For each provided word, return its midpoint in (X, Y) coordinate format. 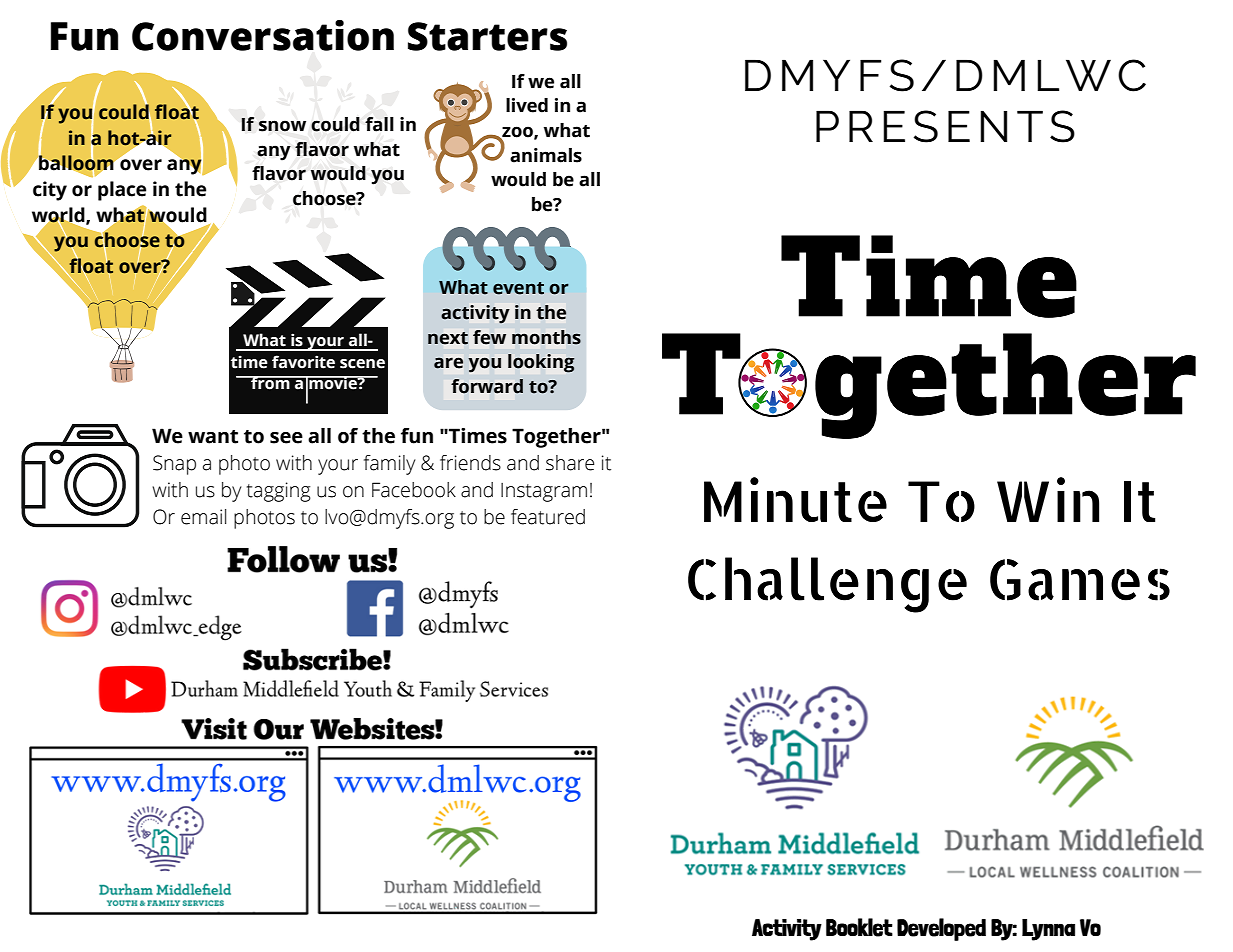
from (270, 383)
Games (1080, 580)
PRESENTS (945, 126)
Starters (487, 36)
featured (548, 517)
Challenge (827, 585)
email (203, 517)
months (546, 337)
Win (1048, 499)
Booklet (859, 927)
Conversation (263, 35)
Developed (941, 929)
